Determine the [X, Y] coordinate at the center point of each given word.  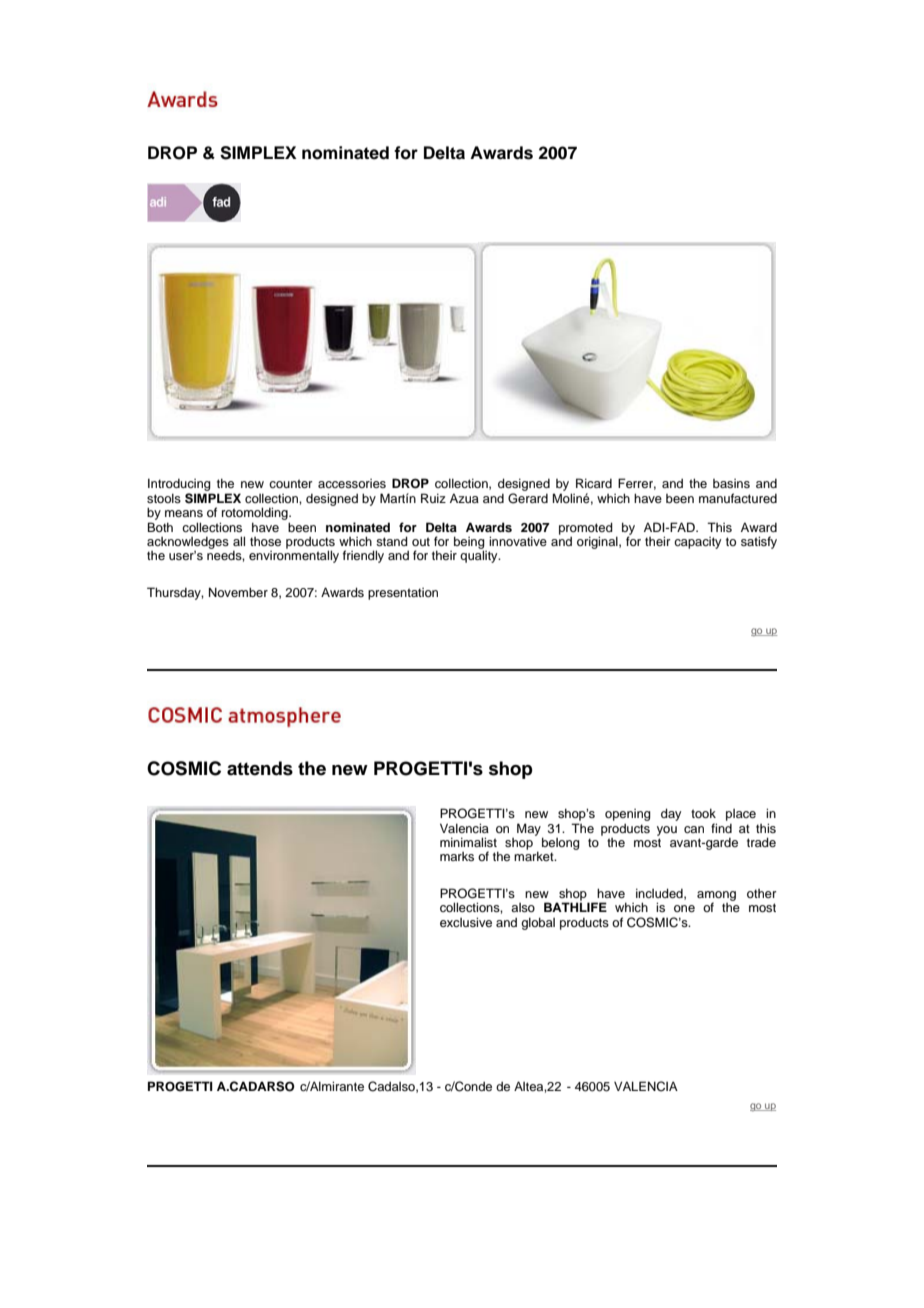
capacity [697, 543]
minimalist [468, 842]
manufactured [738, 498]
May [530, 830]
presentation [403, 594]
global [538, 923]
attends [260, 768]
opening [628, 815]
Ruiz [433, 498]
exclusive [466, 922]
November [238, 592]
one [684, 908]
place [741, 815]
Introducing [180, 486]
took [703, 813]
